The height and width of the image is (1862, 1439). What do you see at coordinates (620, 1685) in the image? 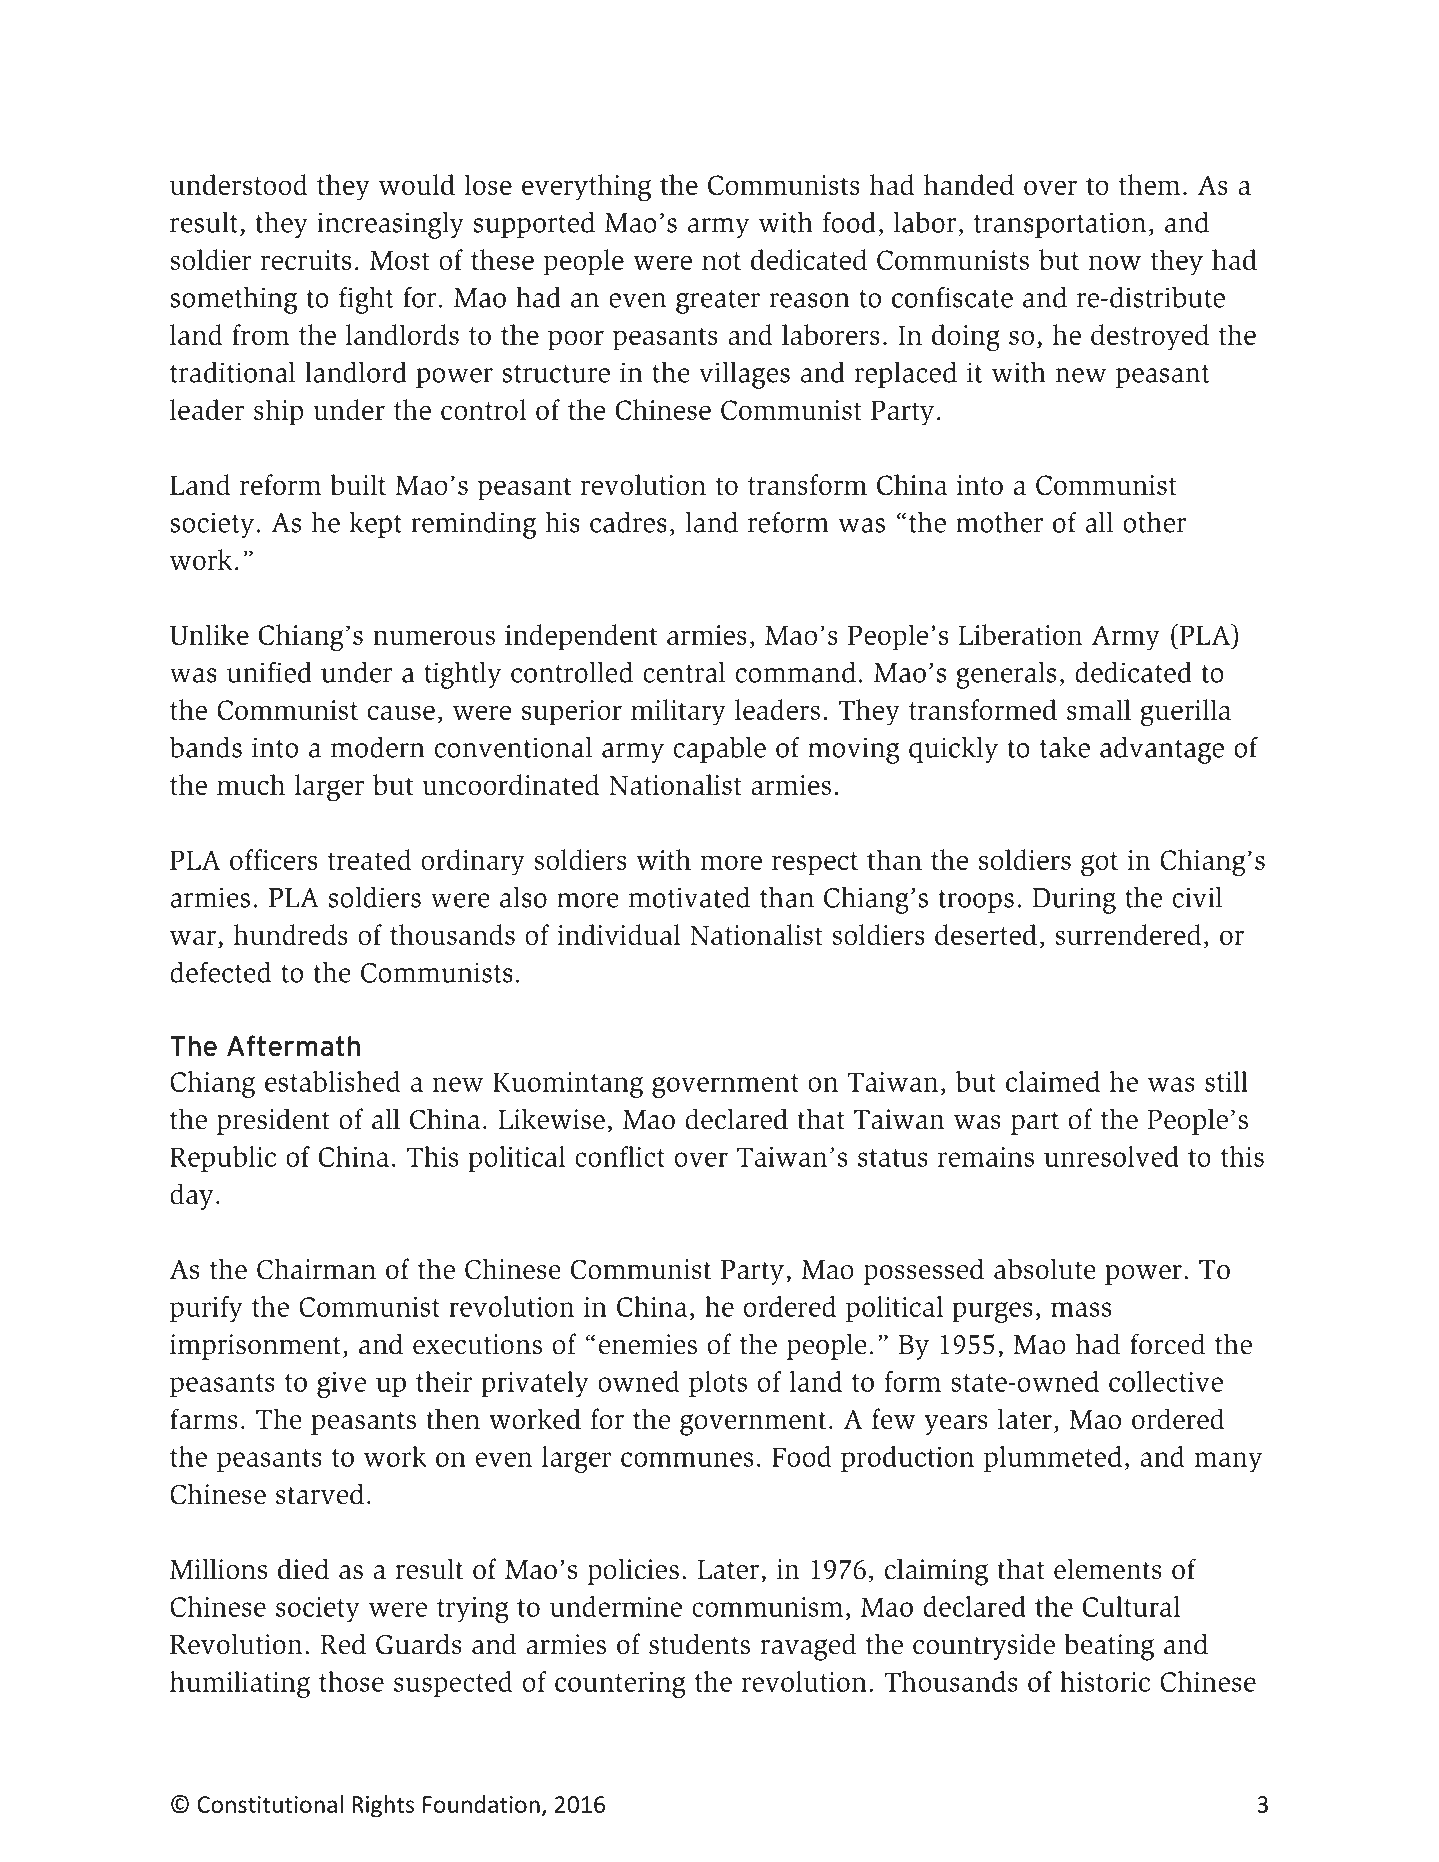
I see `countering` at bounding box center [620, 1685].
